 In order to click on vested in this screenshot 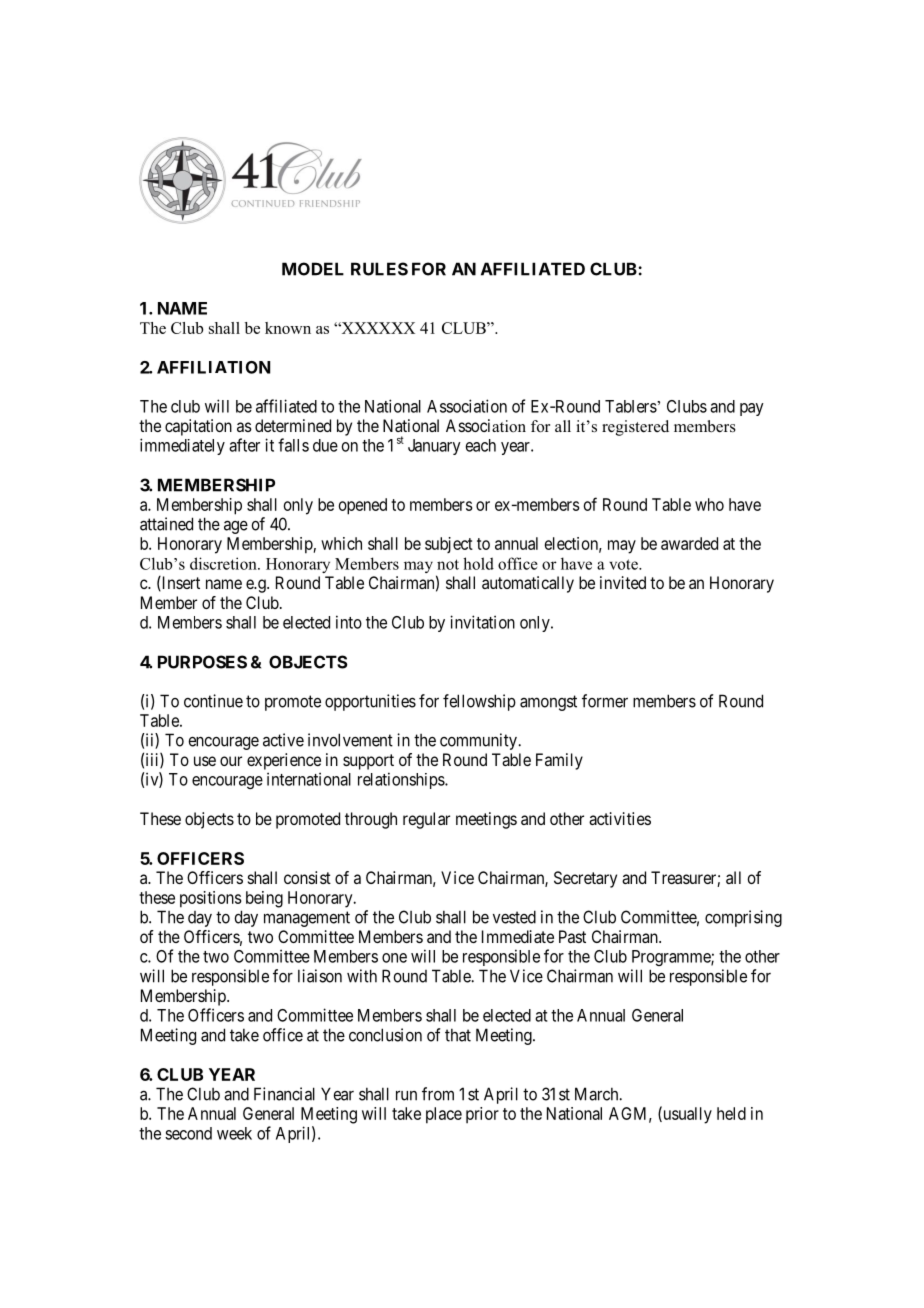, I will do `click(514, 917)`.
